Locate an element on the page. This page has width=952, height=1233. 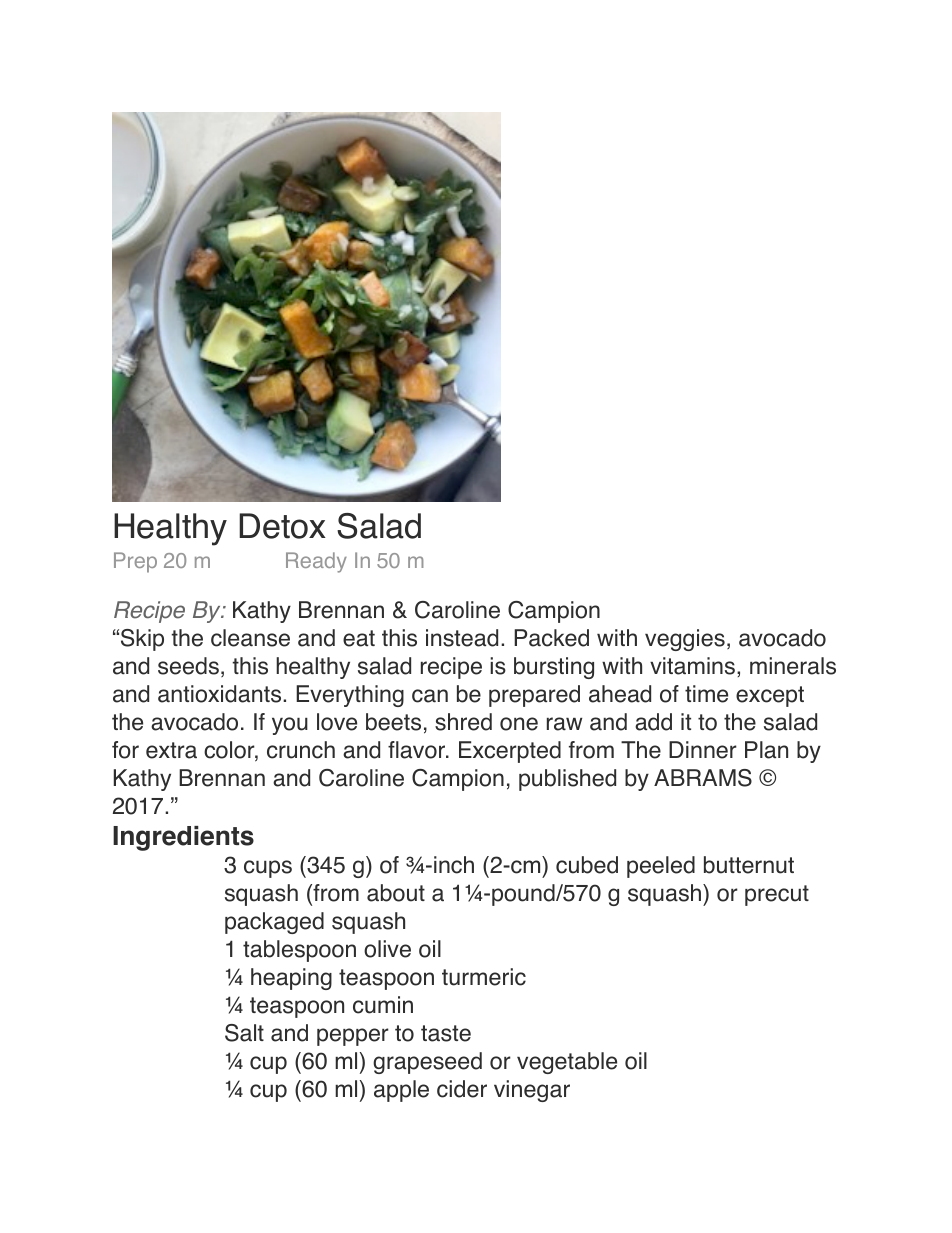
Ready is located at coordinates (316, 562).
